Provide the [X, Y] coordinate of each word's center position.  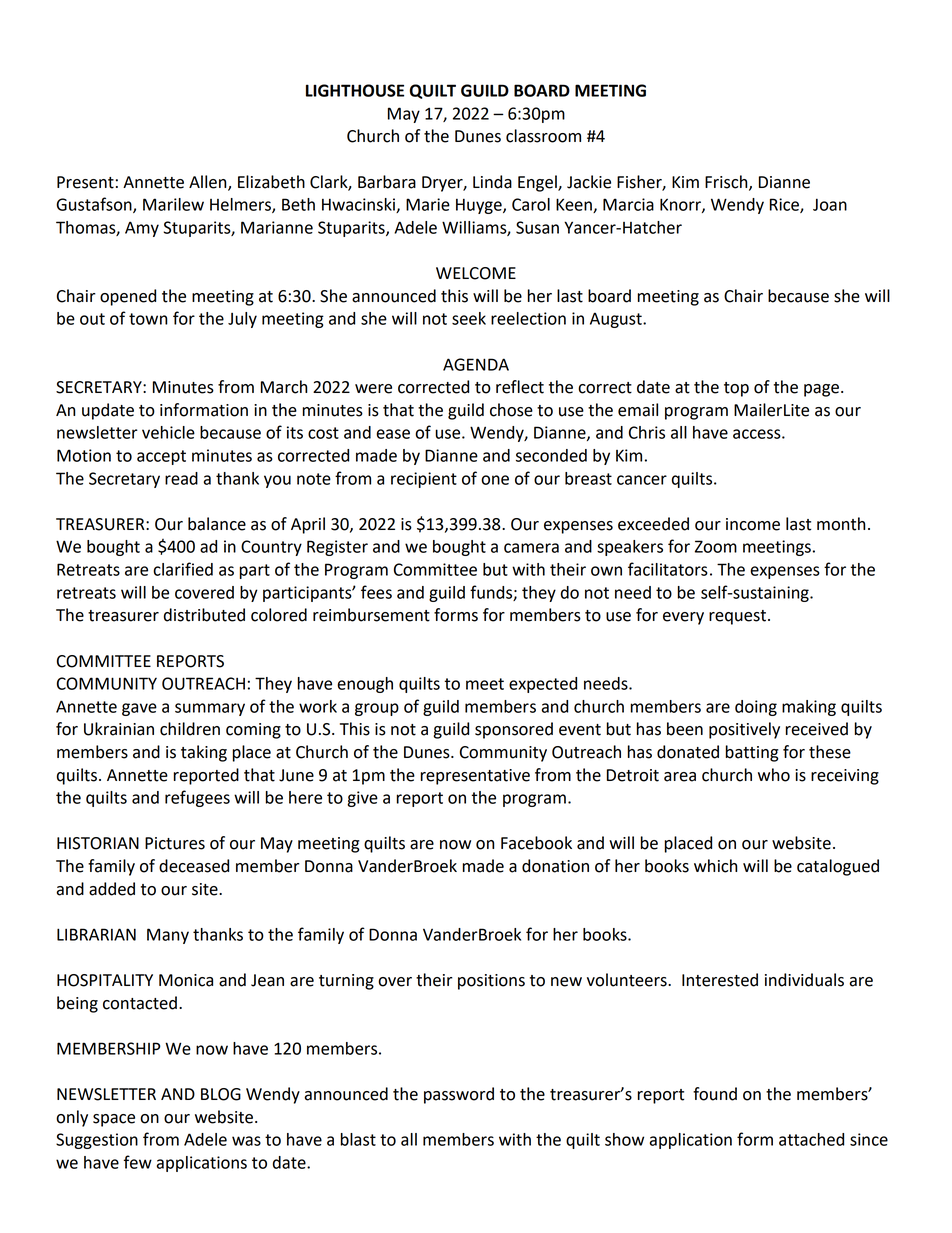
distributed [204, 615]
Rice [785, 205]
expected [543, 685]
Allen [209, 182]
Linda [492, 182]
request [739, 617]
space [114, 1120]
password [459, 1095]
